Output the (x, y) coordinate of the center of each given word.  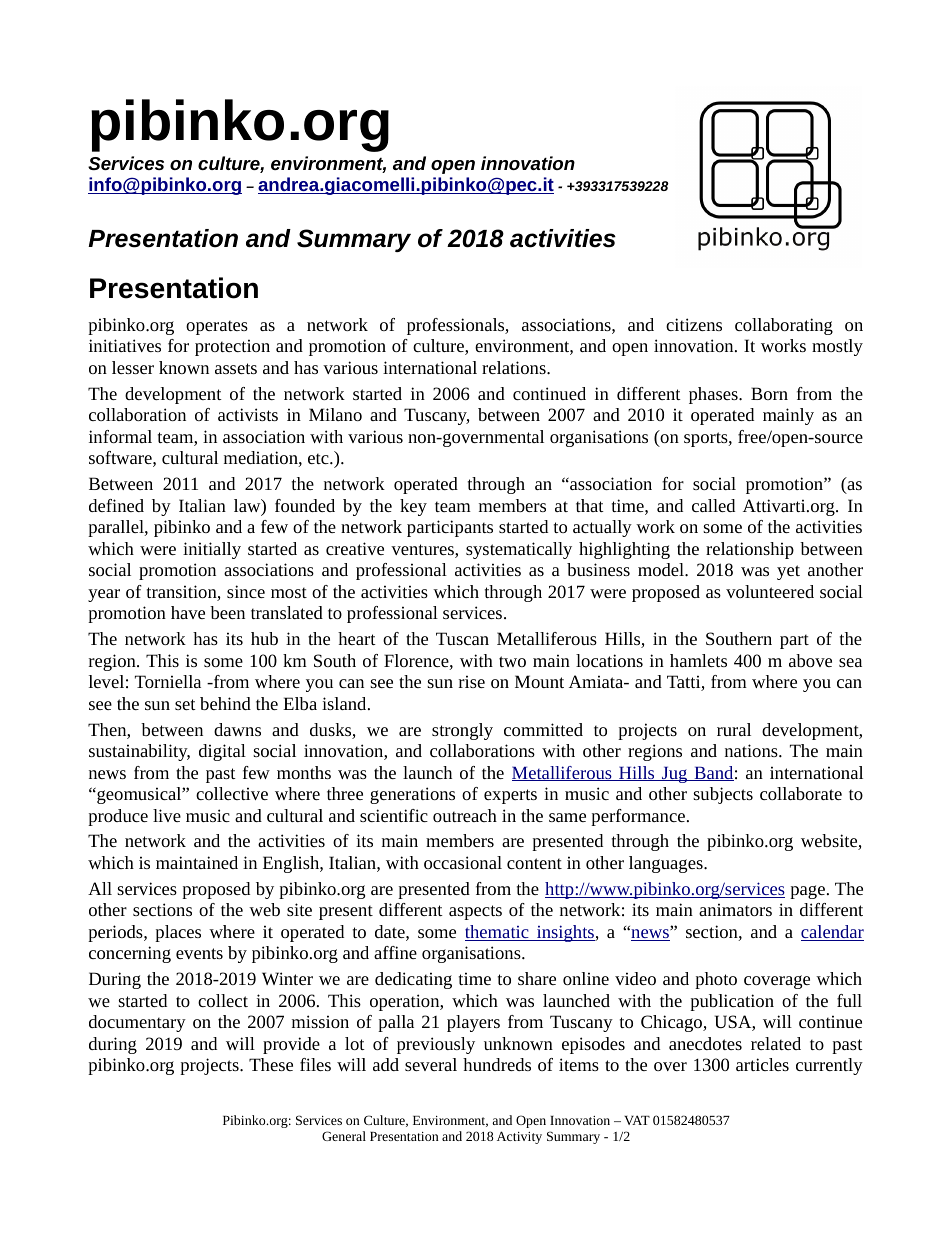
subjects (723, 795)
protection (232, 347)
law (248, 507)
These (271, 1064)
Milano (335, 414)
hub (264, 638)
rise (472, 681)
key (413, 507)
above (810, 660)
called (713, 505)
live (167, 815)
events (199, 953)
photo (716, 980)
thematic (498, 933)
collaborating (784, 326)
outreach (465, 815)
